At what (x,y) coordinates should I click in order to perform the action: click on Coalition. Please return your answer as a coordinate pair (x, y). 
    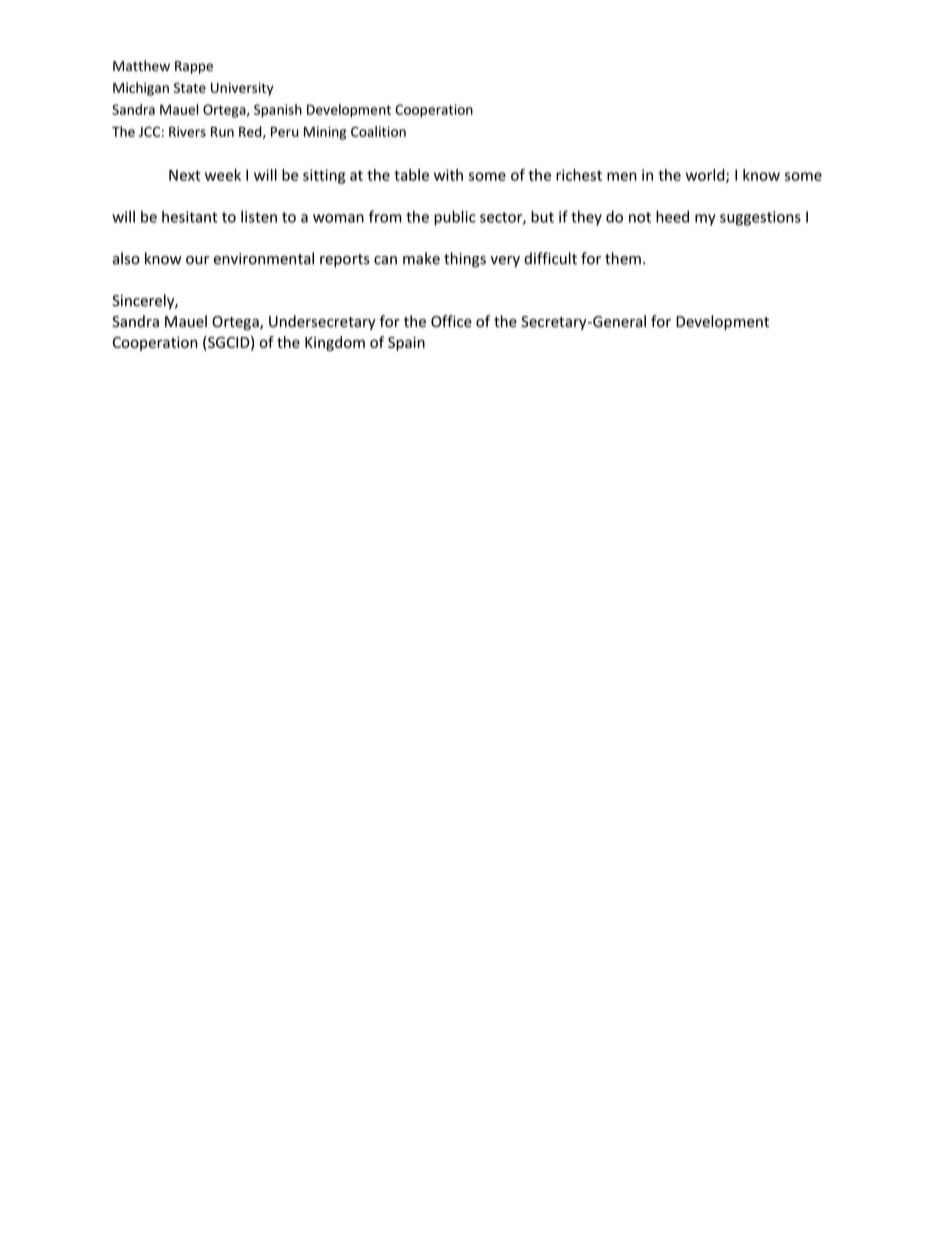
    Looking at the image, I should click on (378, 131).
